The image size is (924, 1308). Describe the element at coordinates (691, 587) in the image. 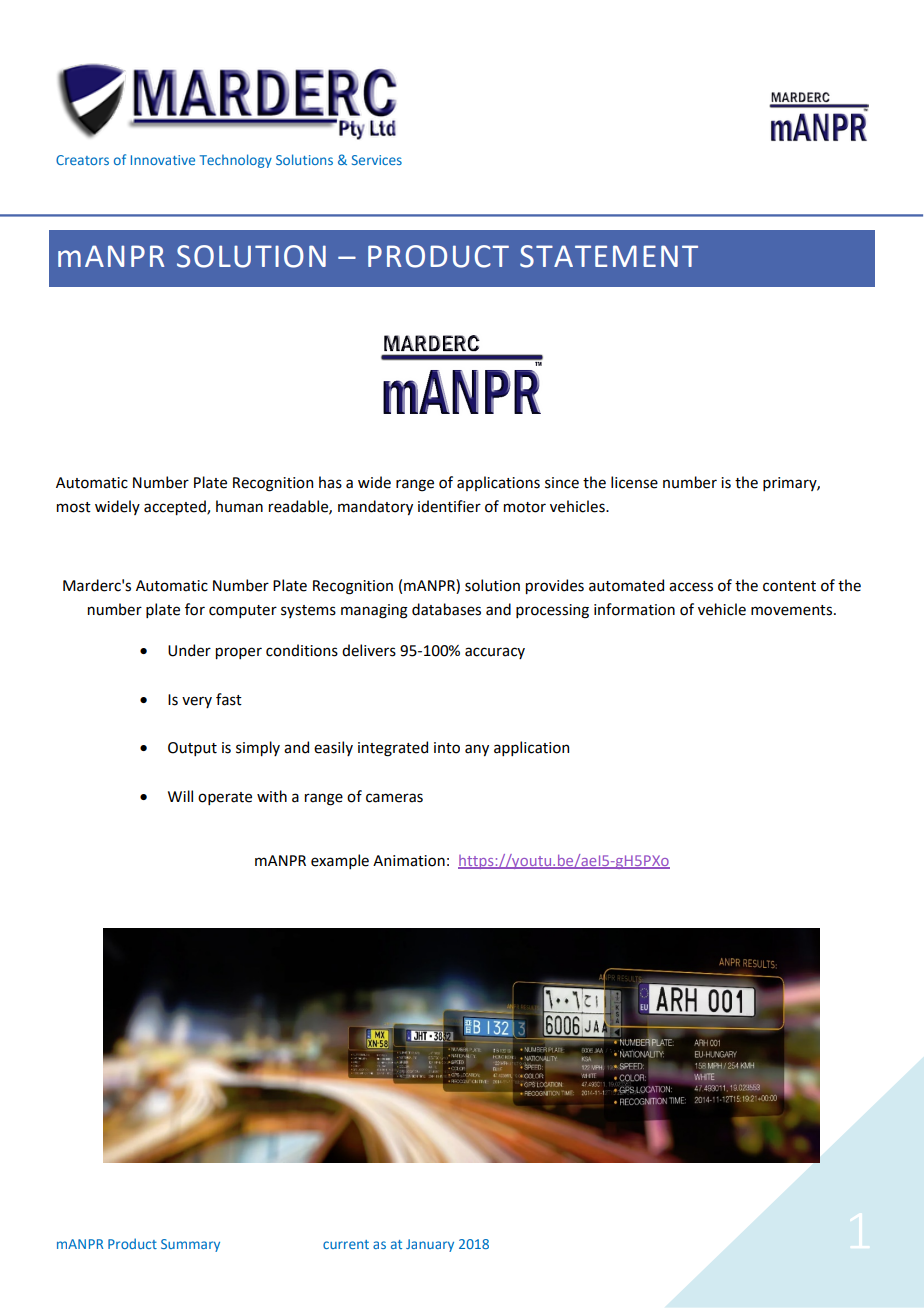

I see `access` at that location.
